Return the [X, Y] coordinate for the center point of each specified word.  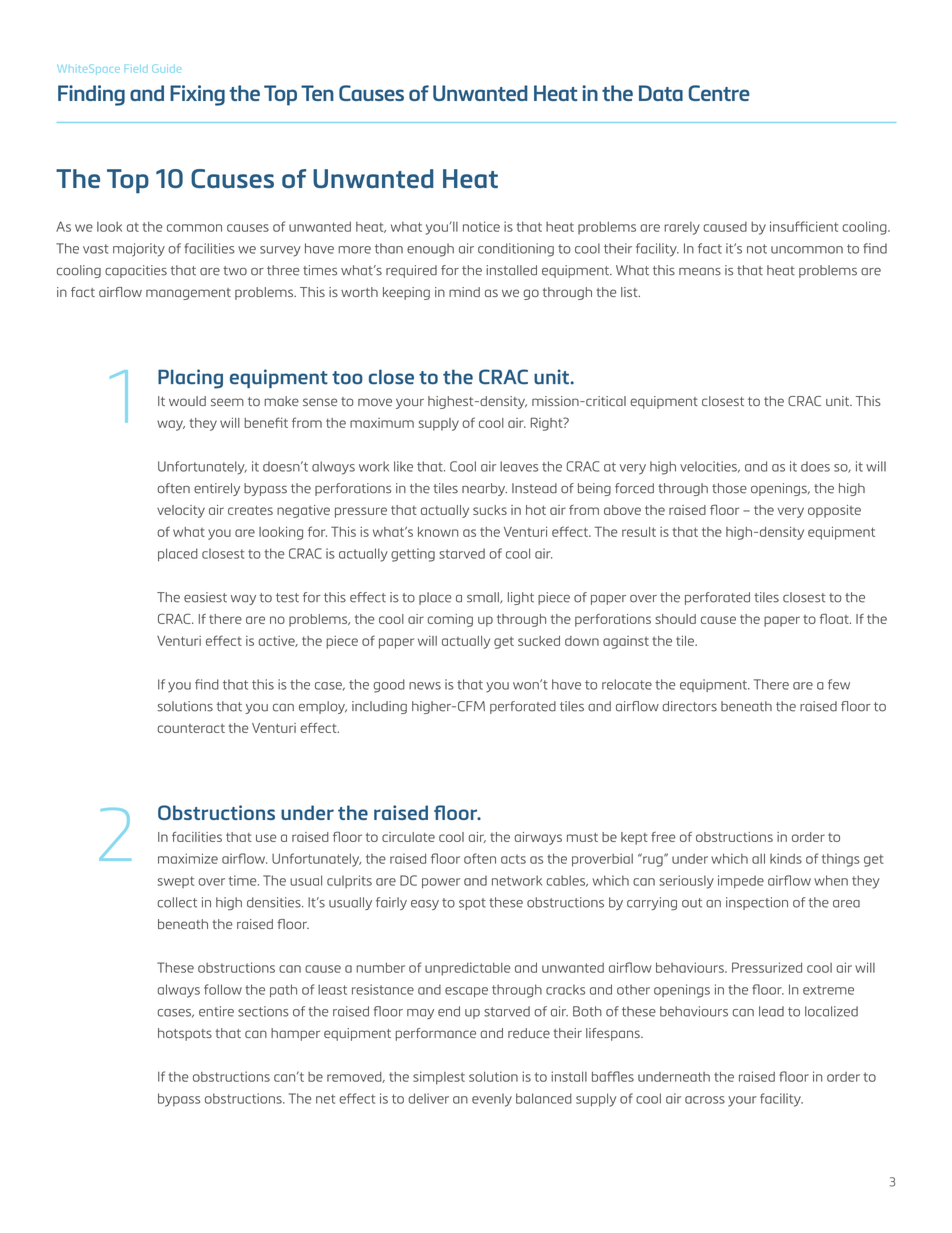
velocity [181, 511]
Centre [719, 93]
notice [481, 226]
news [425, 686]
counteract [191, 728]
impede [741, 881]
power [441, 883]
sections [263, 1011]
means [700, 272]
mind [464, 292]
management [188, 294]
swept [176, 882]
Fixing [197, 95]
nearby [484, 489]
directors [690, 706]
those [729, 488]
